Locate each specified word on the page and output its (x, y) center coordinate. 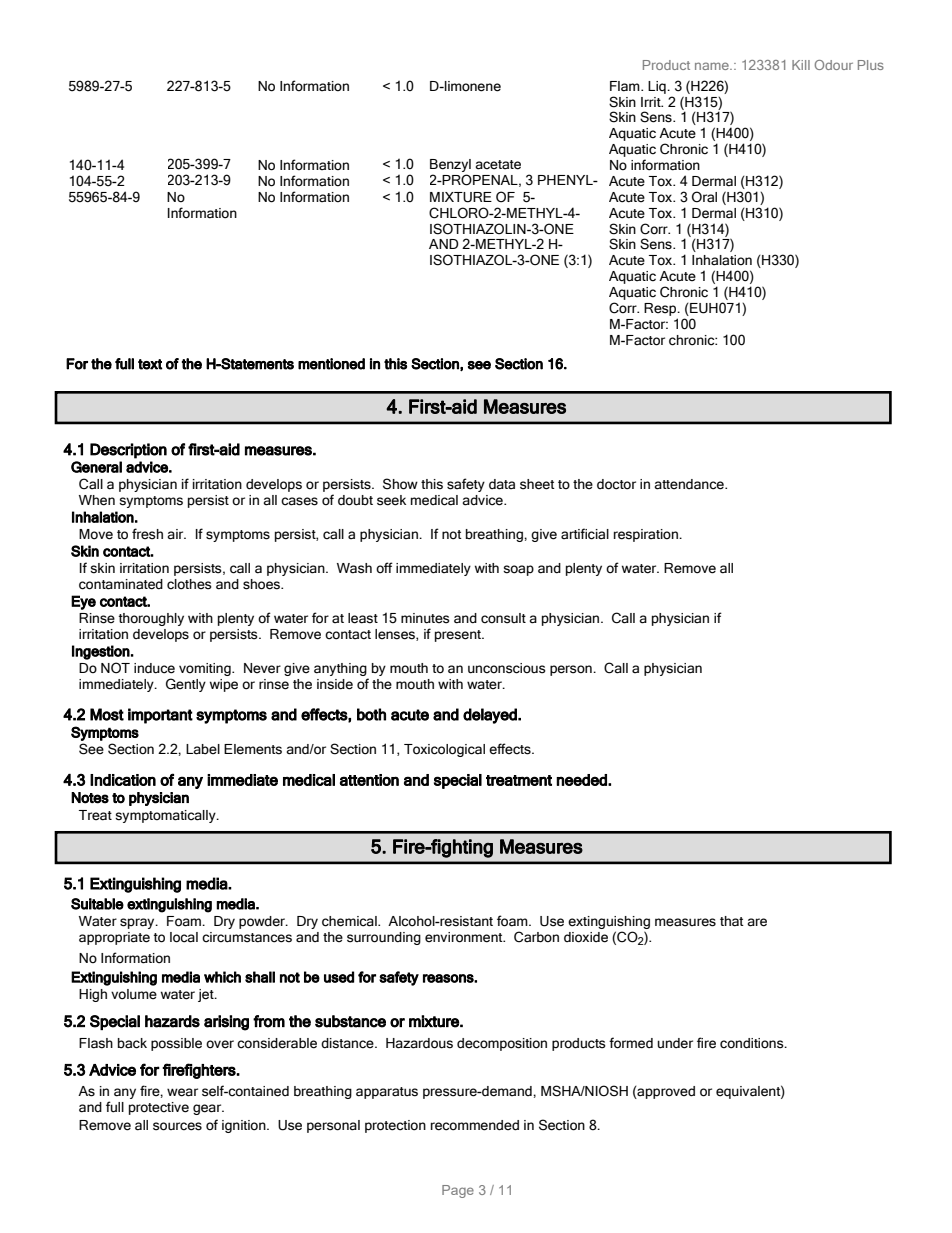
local (184, 937)
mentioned (331, 364)
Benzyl (450, 165)
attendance (690, 484)
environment (465, 937)
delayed (491, 716)
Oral (704, 197)
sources (177, 1126)
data (502, 484)
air (176, 534)
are (757, 922)
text (150, 364)
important (160, 716)
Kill (801, 65)
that (732, 921)
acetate (498, 165)
